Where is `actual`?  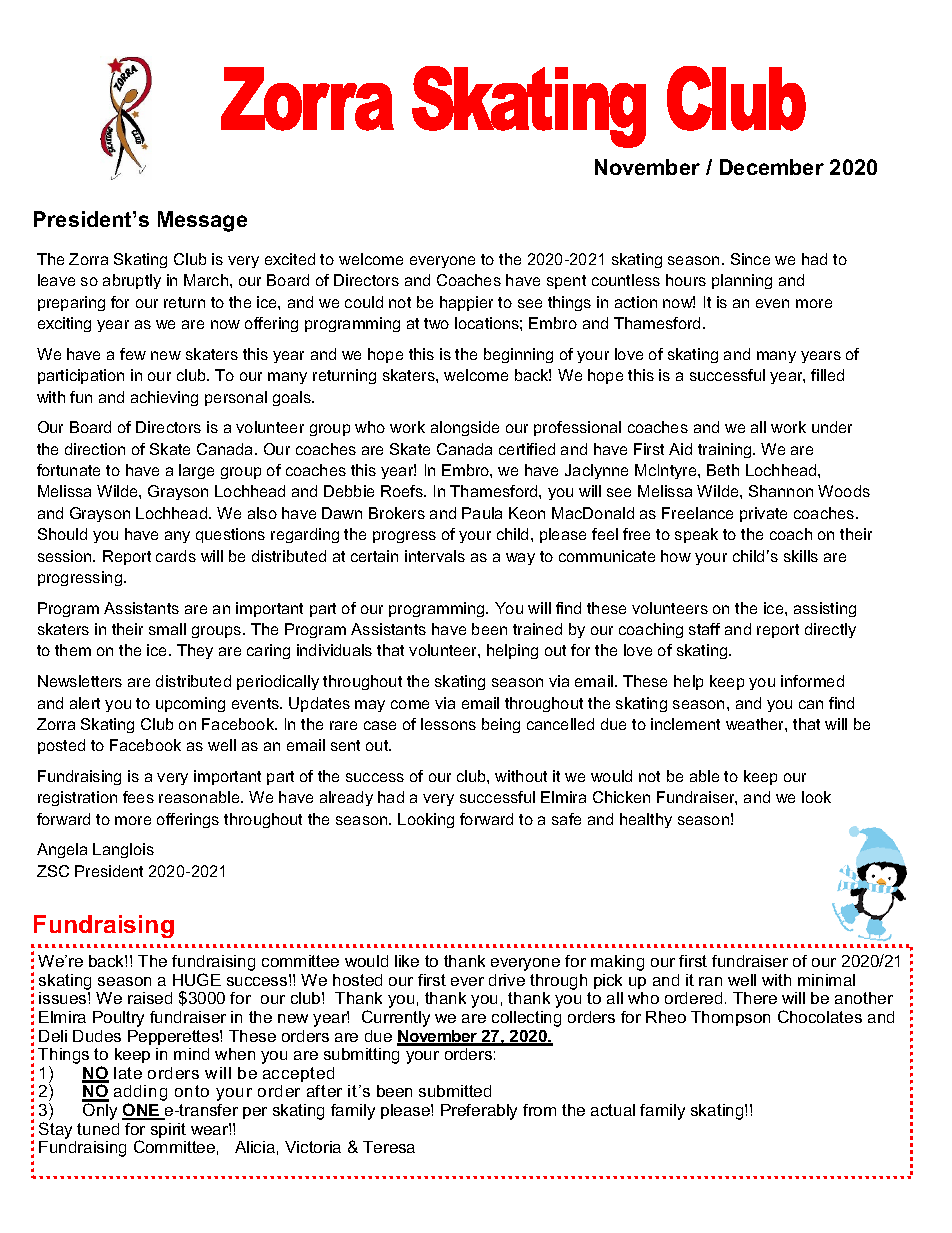 actual is located at coordinates (613, 1110).
